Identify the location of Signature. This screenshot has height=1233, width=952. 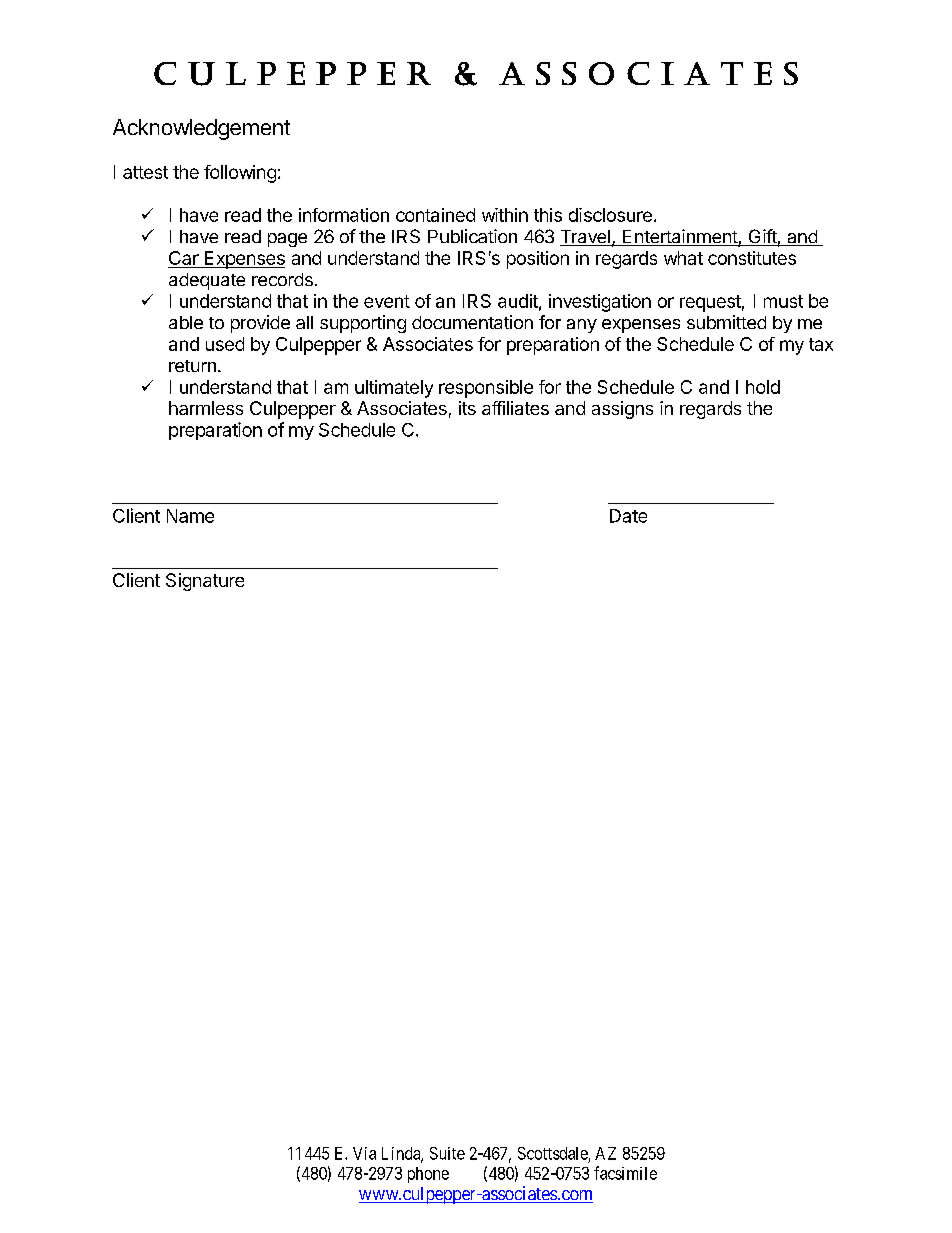
(205, 582).
